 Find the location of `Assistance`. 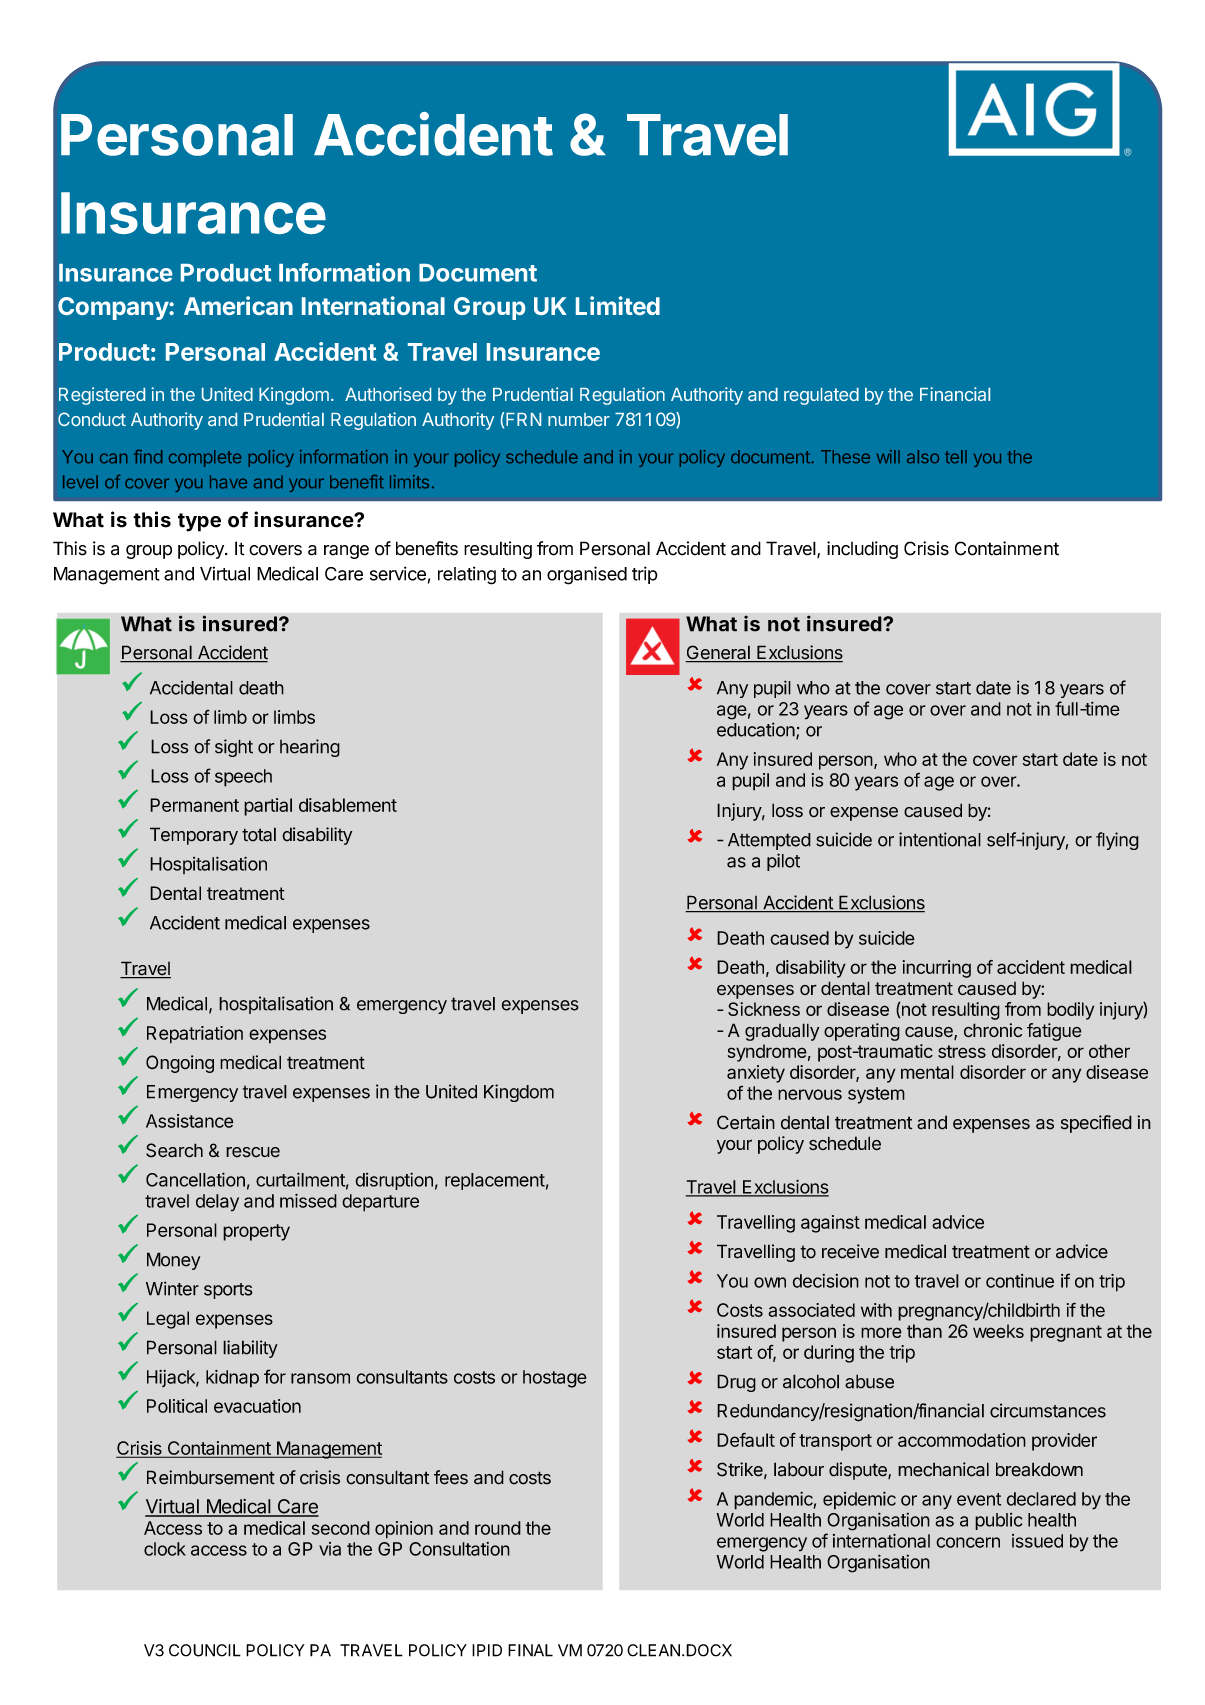

Assistance is located at coordinates (190, 1121).
